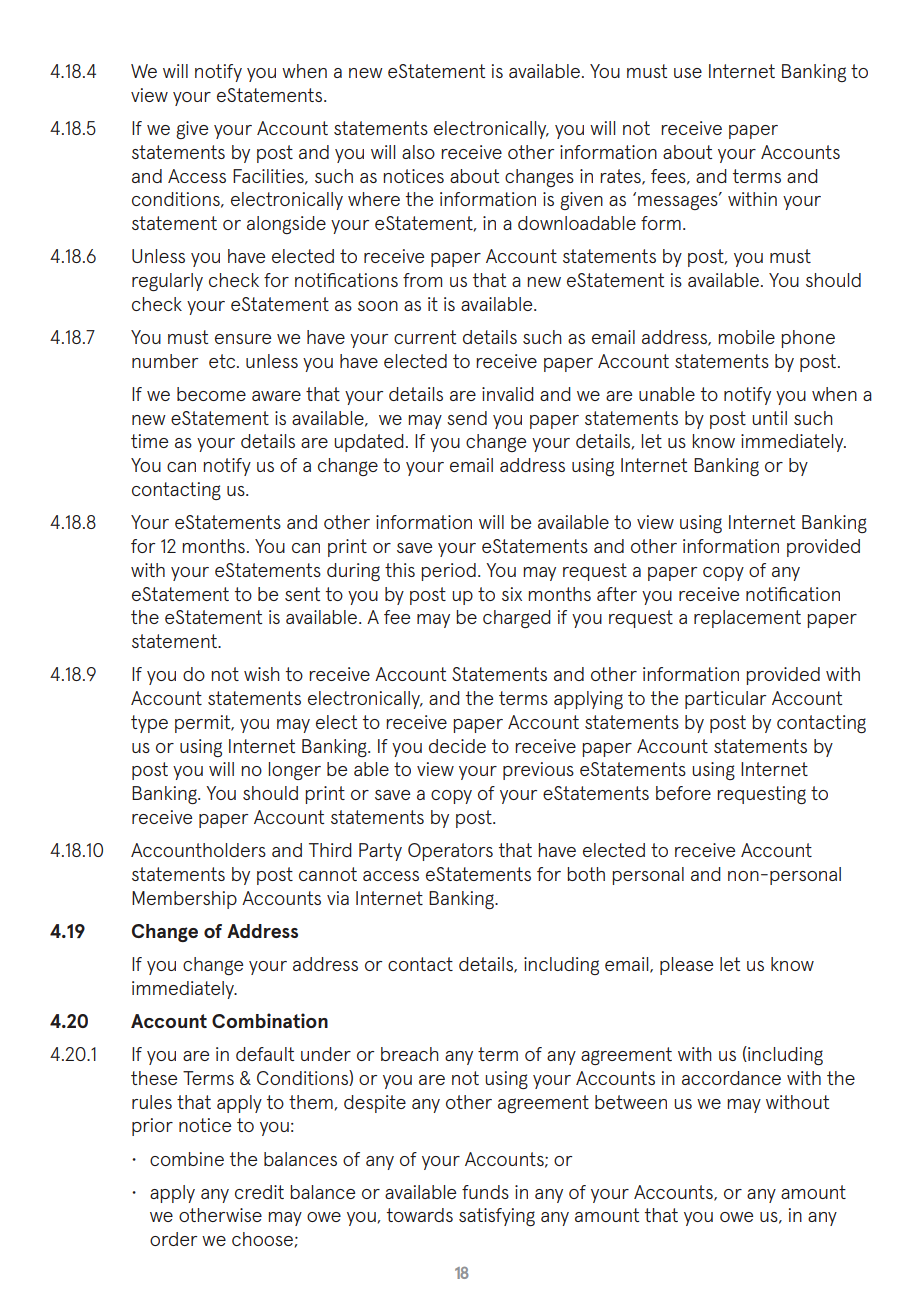 The height and width of the screenshot is (1311, 924). Describe the element at coordinates (184, 900) in the screenshot. I see `Membership` at that location.
